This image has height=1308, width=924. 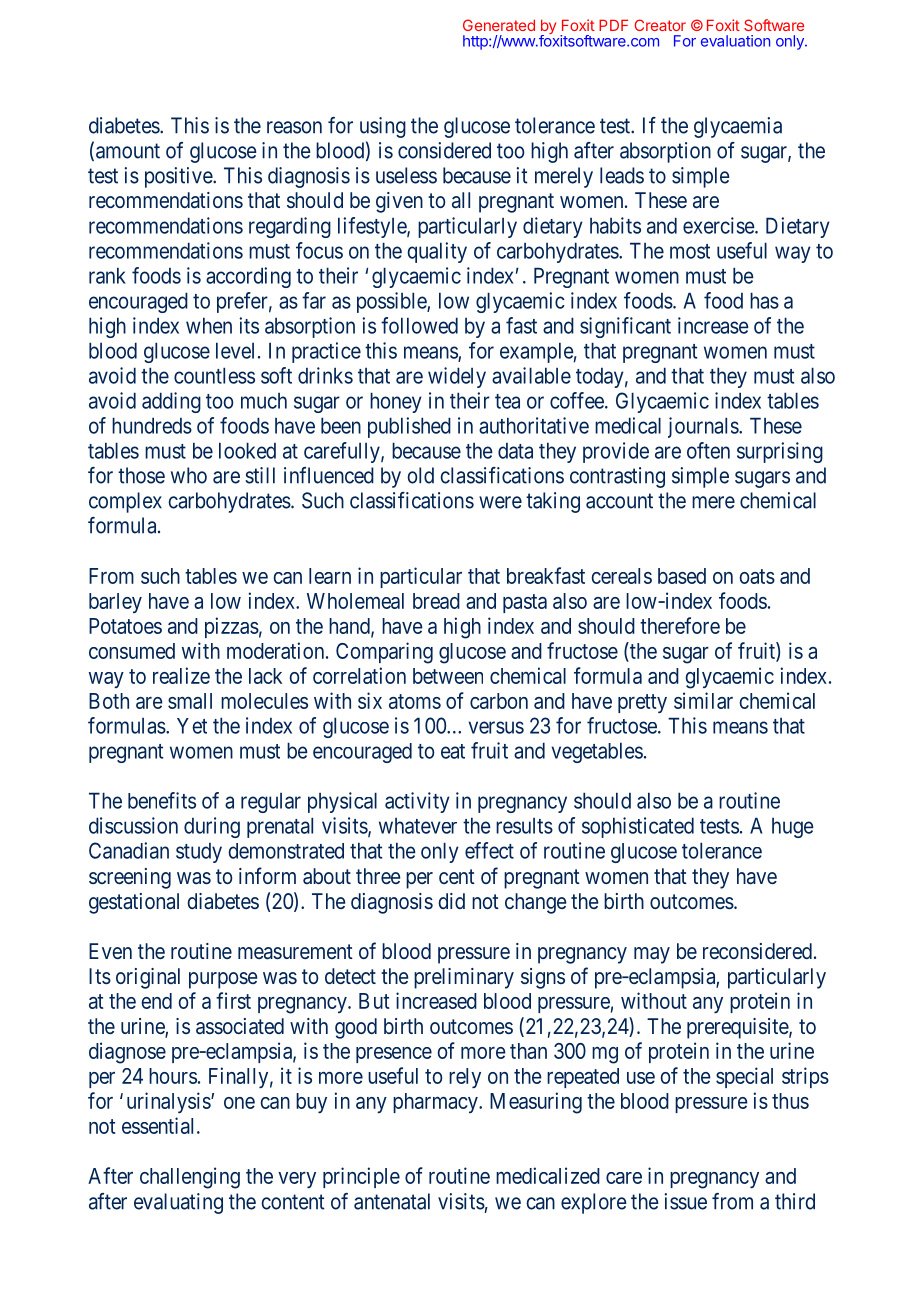 What do you see at coordinates (162, 800) in the image?
I see `benefits` at bounding box center [162, 800].
